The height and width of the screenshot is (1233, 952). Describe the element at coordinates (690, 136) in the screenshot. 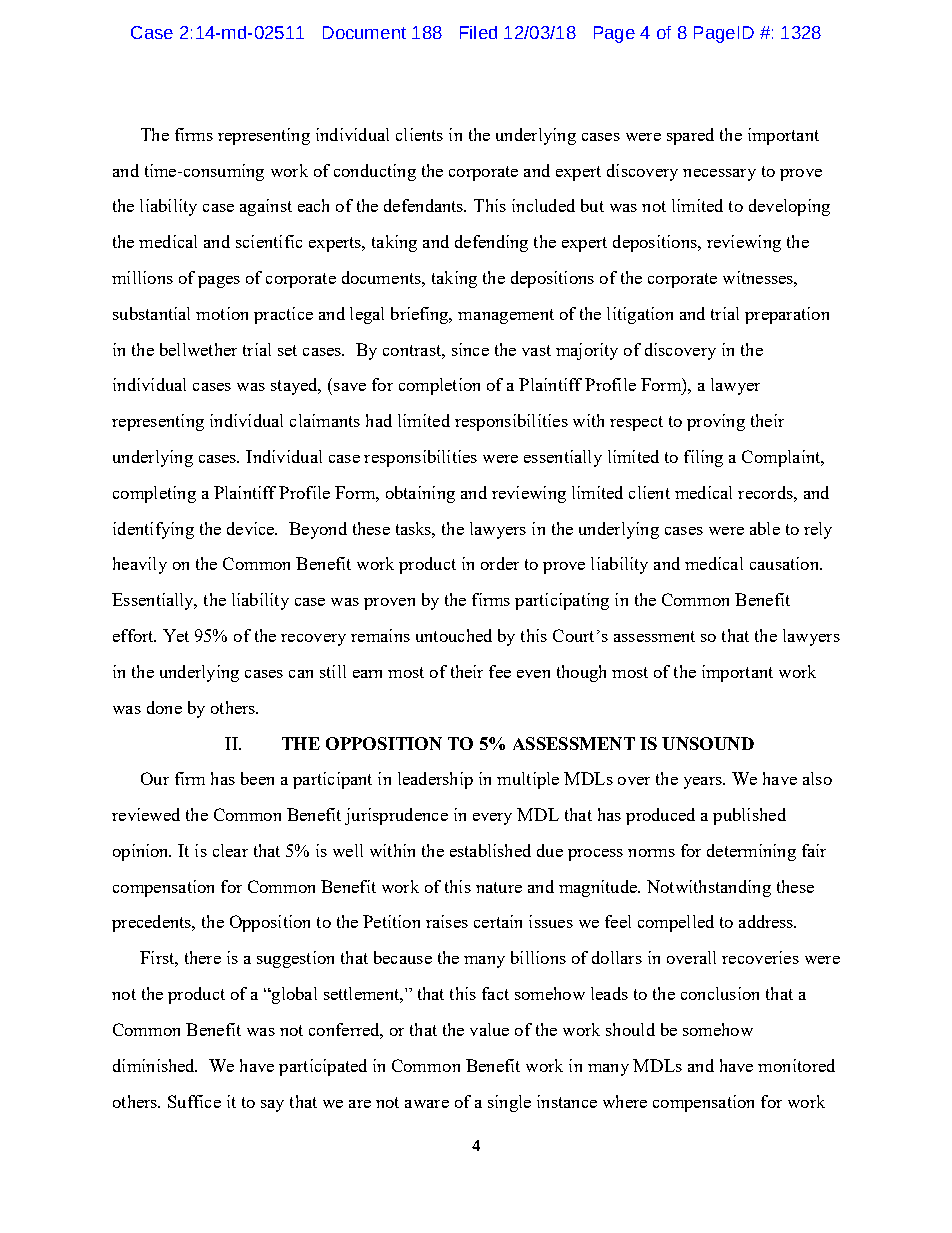

I see `spared` at that location.
